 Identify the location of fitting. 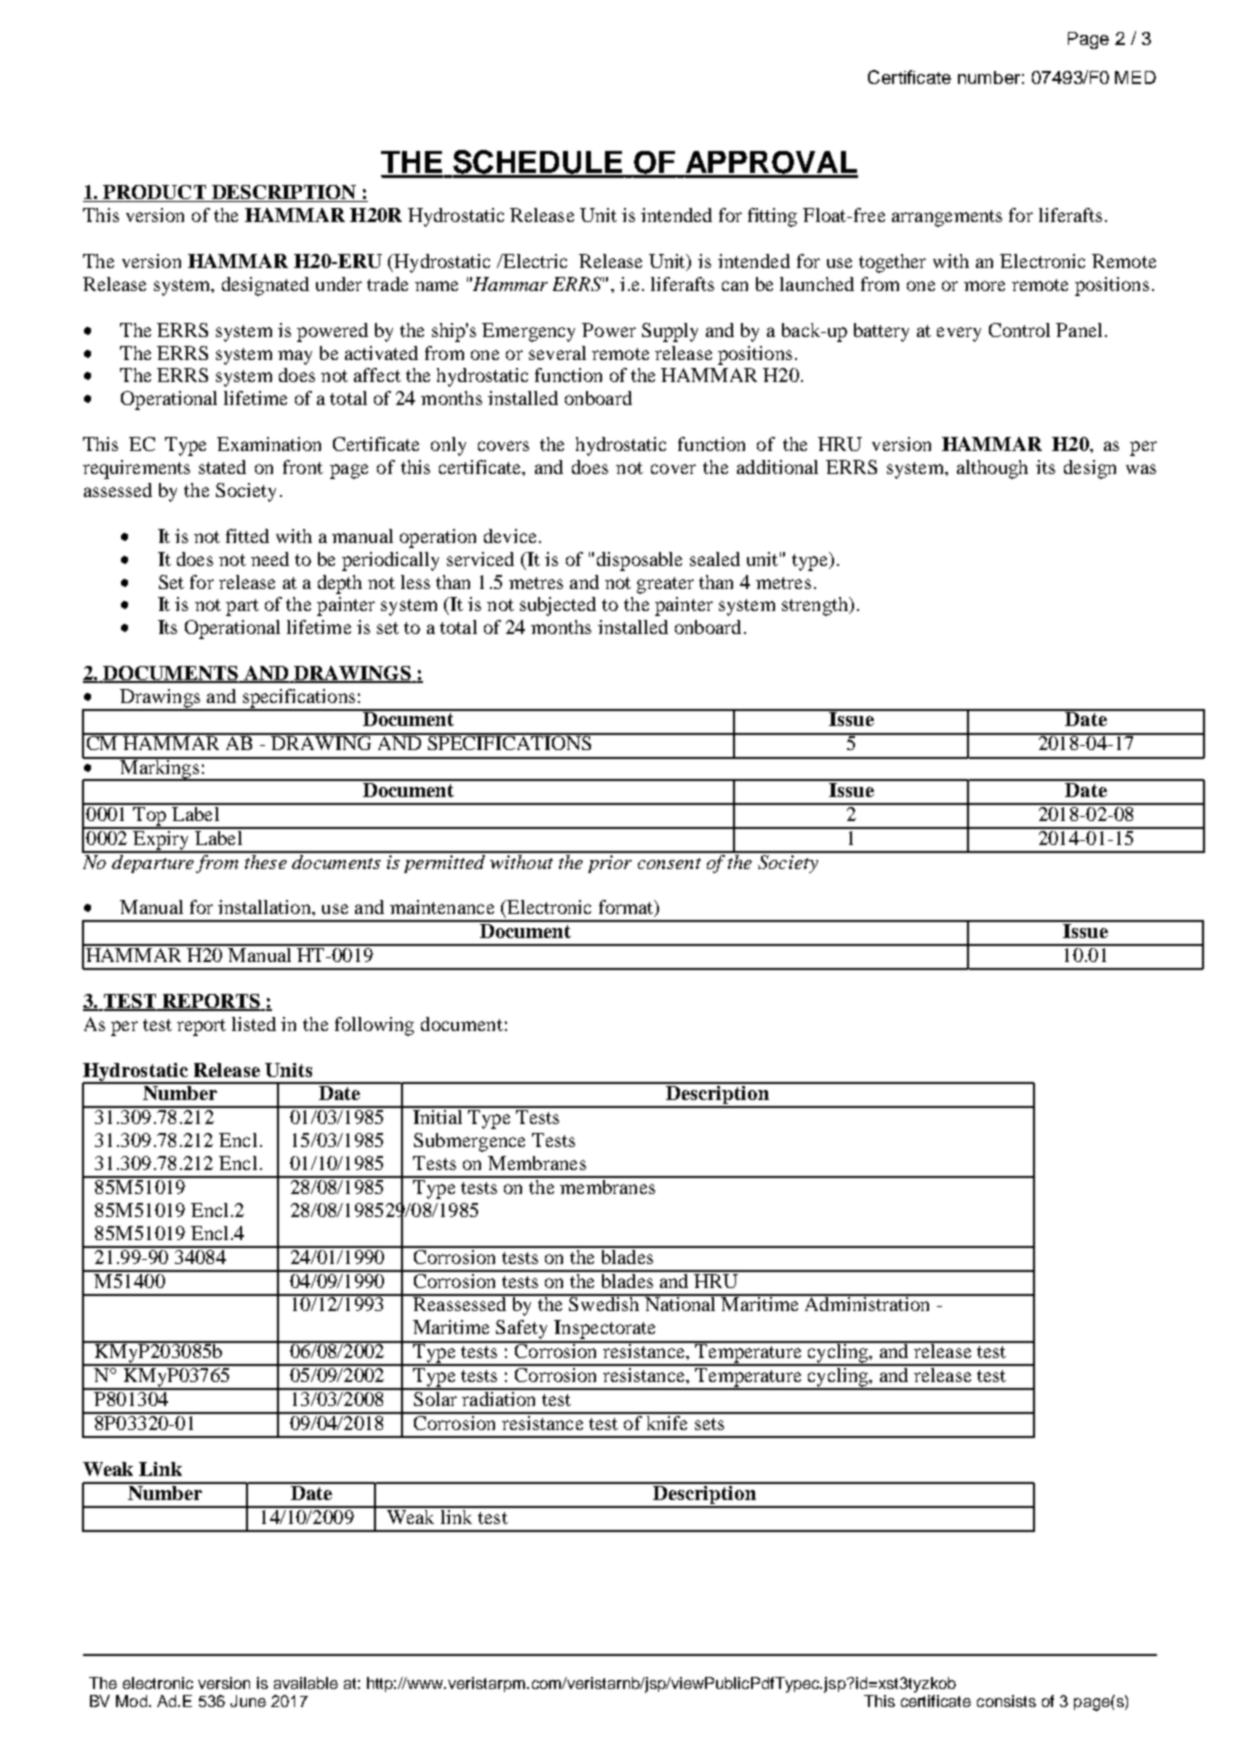
(772, 217).
